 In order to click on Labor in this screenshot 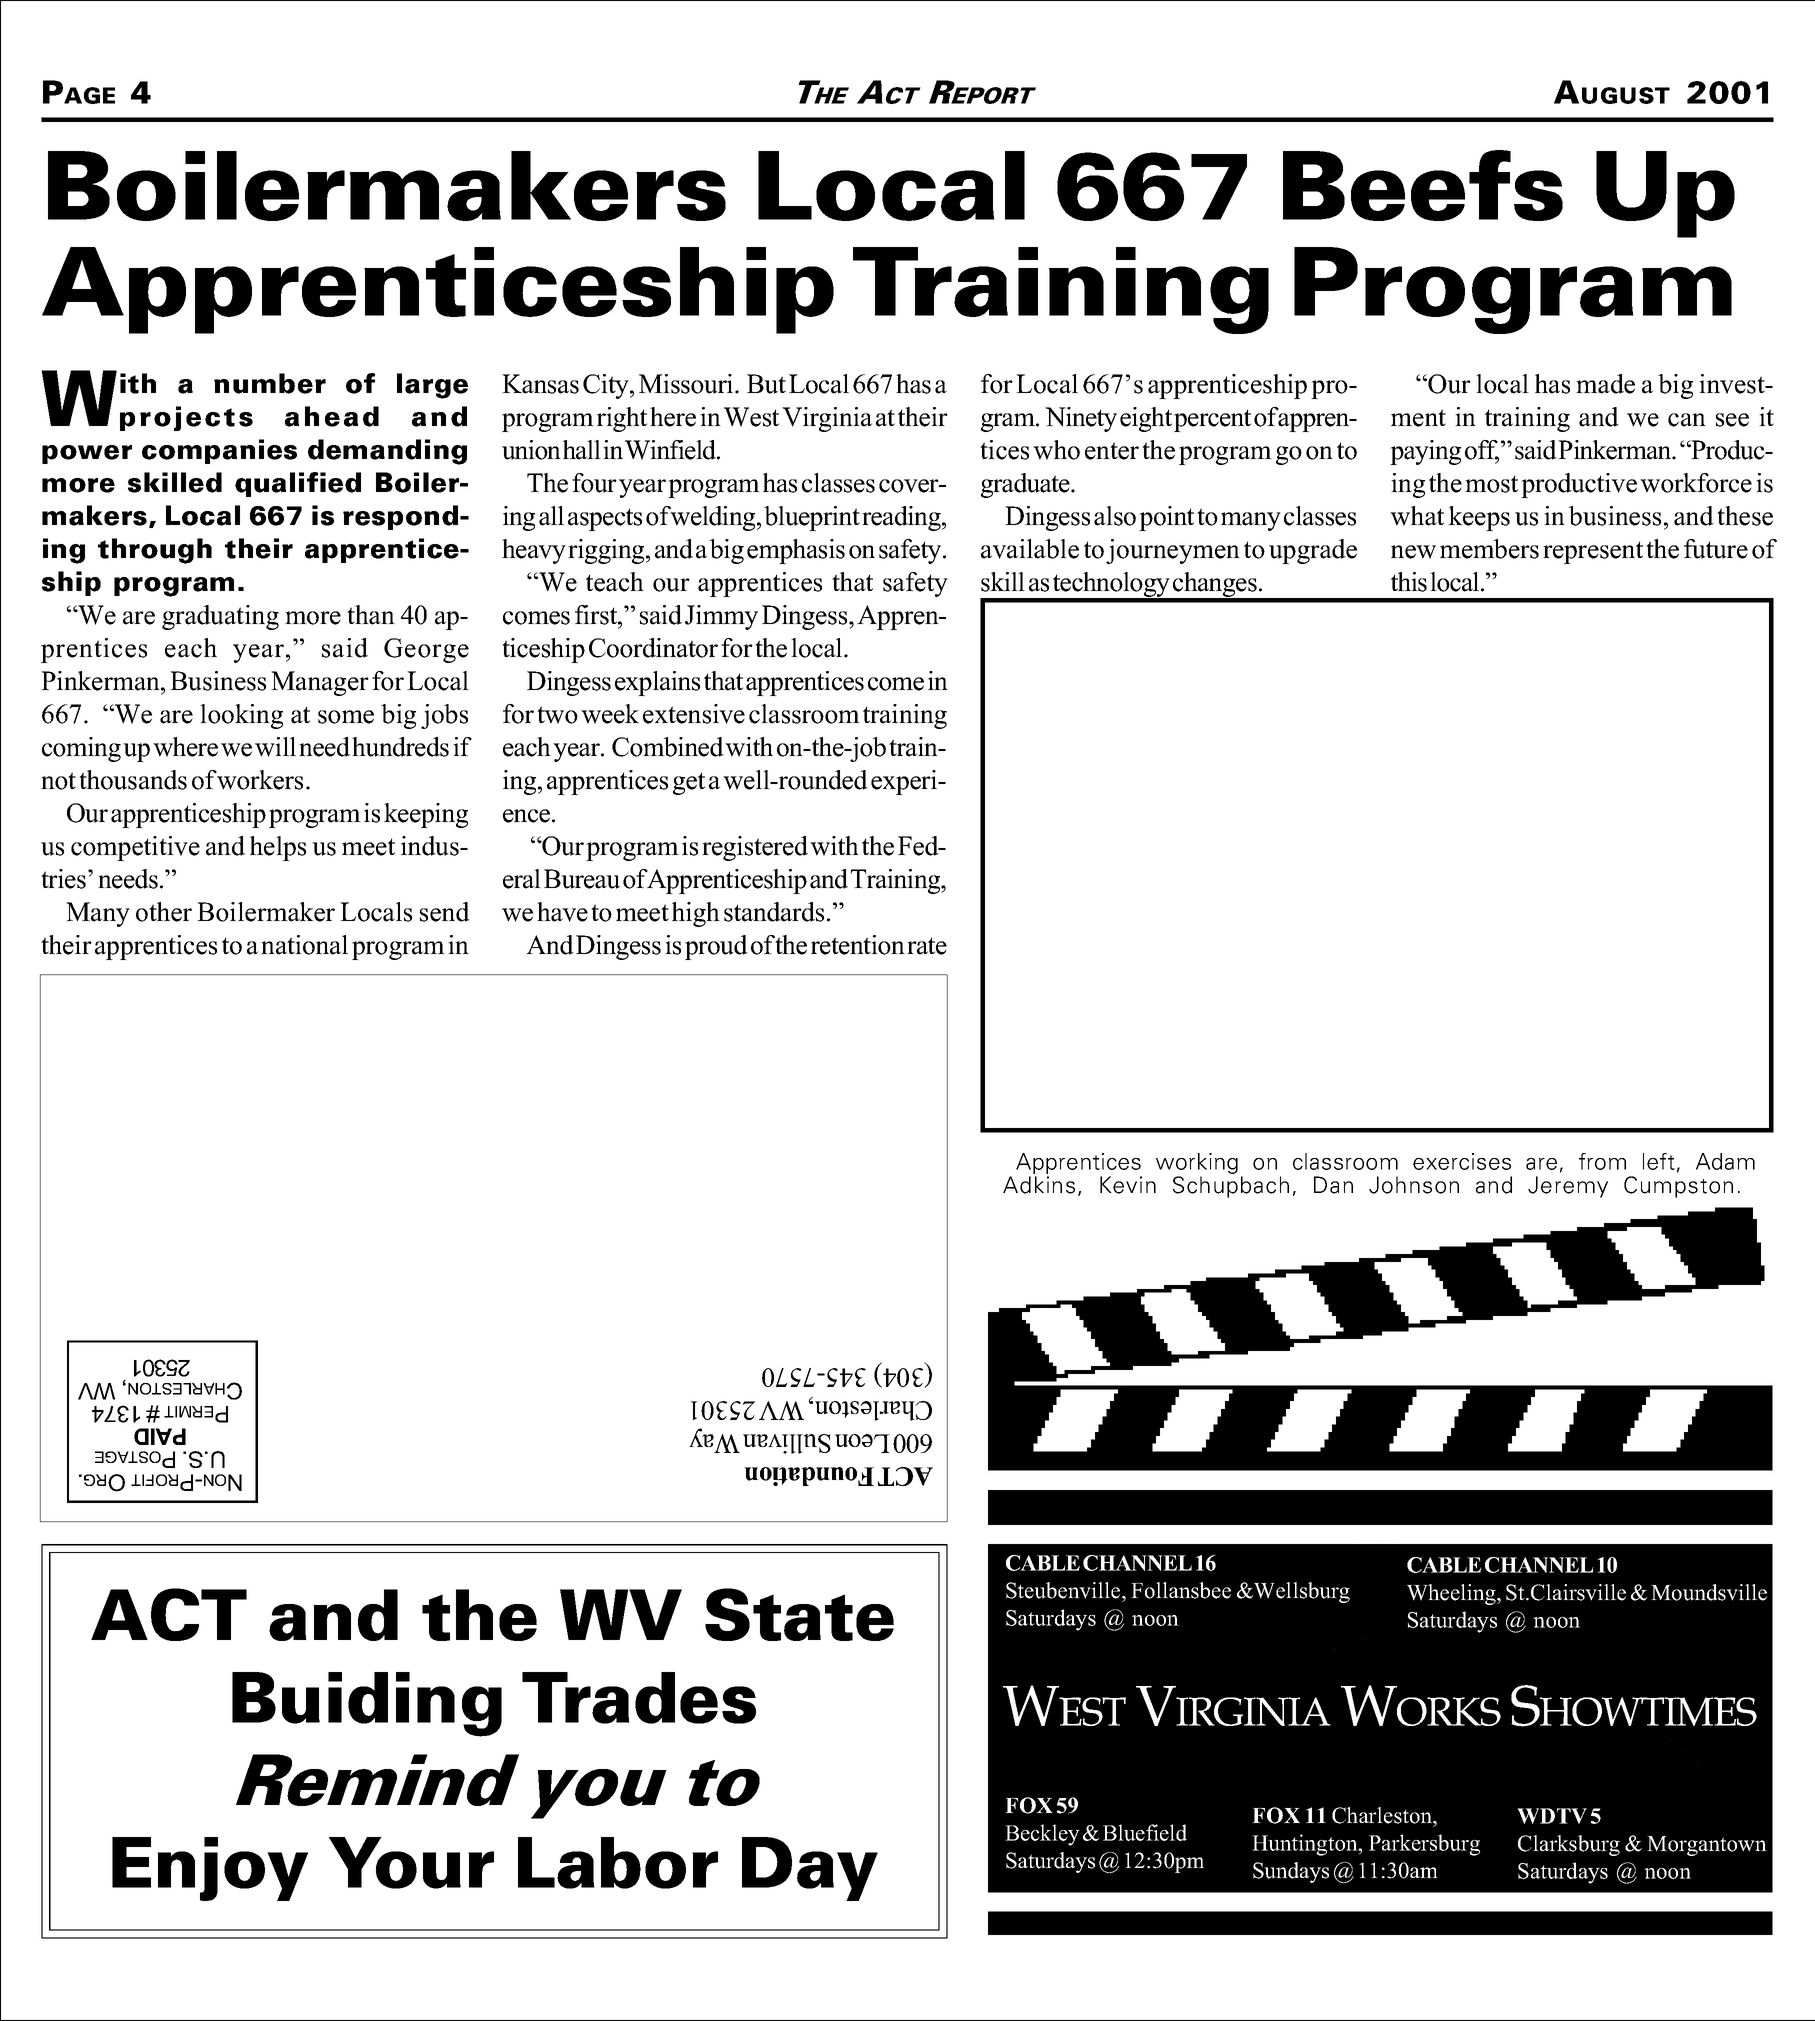, I will do `click(618, 1863)`.
